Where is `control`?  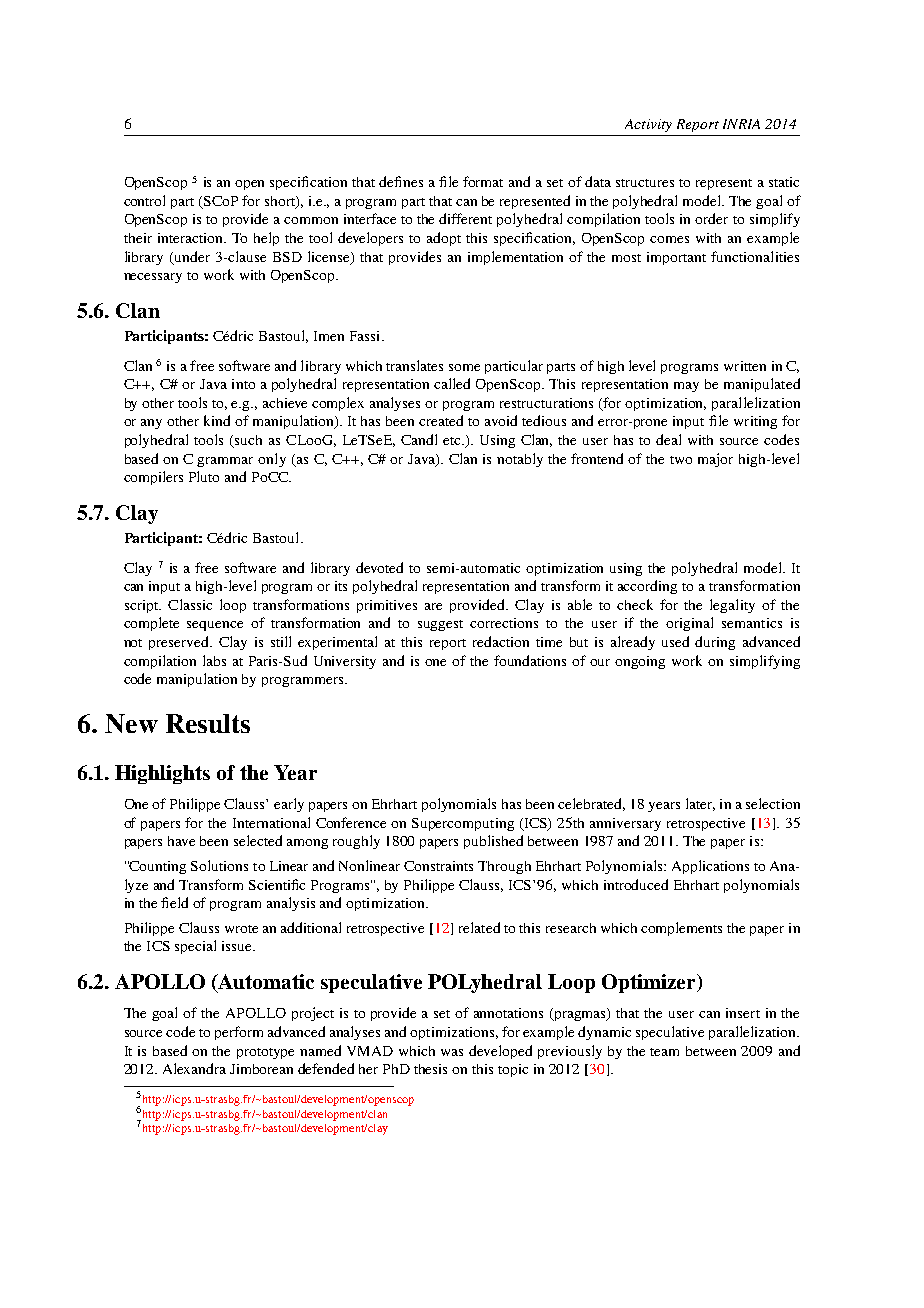 control is located at coordinates (144, 200).
